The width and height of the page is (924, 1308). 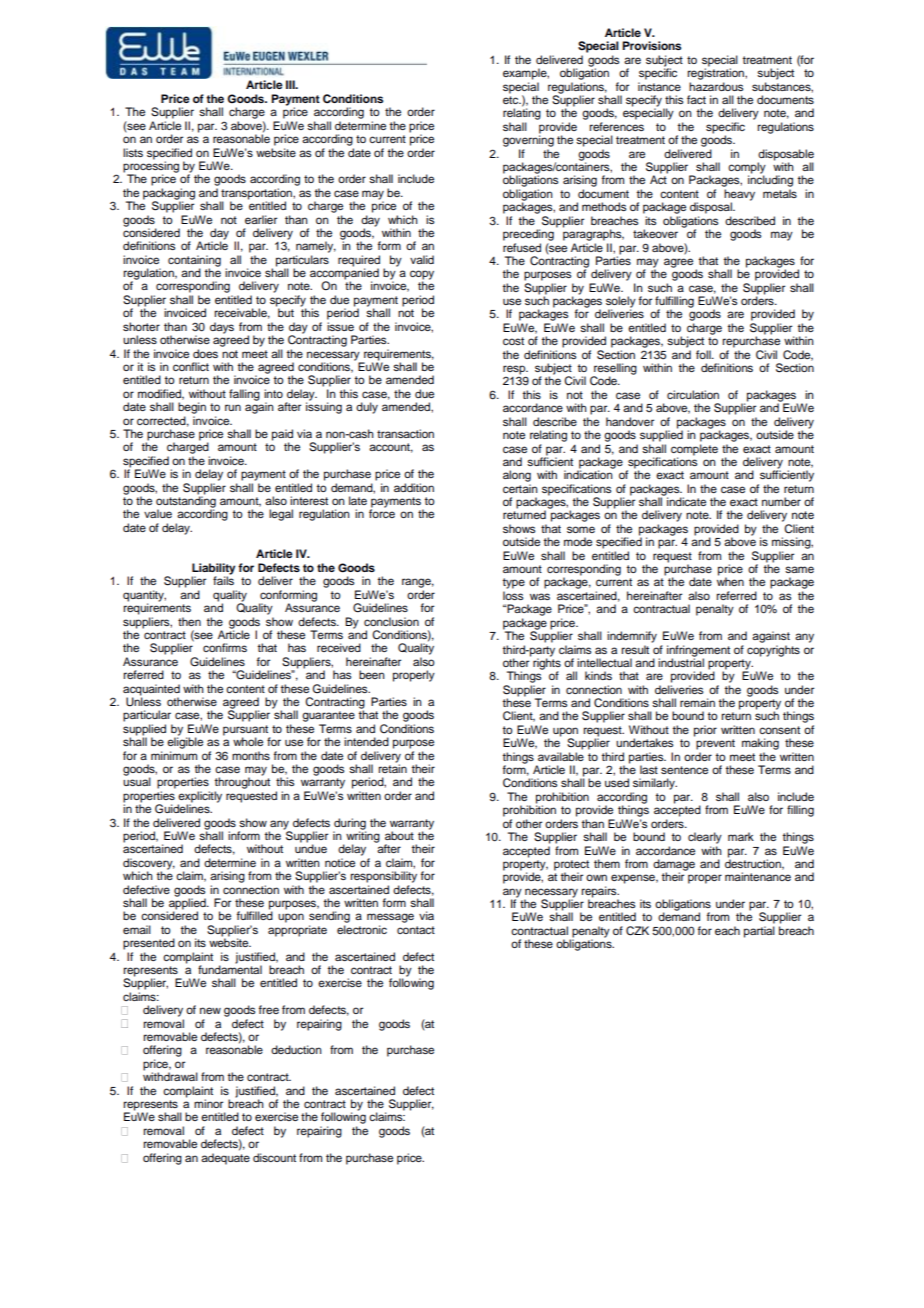 What do you see at coordinates (405, 433) in the page?
I see `transaction` at bounding box center [405, 433].
